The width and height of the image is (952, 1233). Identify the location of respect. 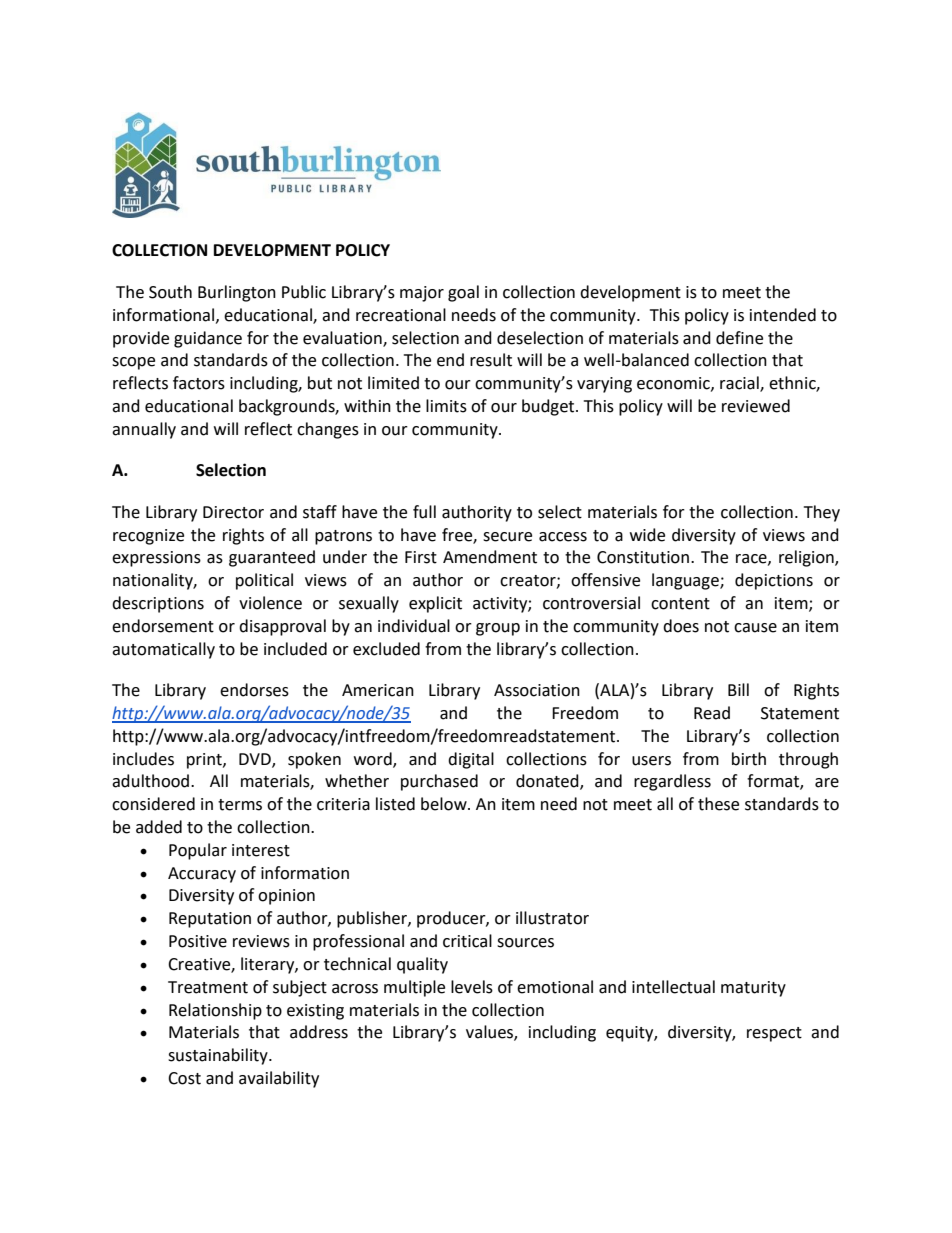
(774, 1034).
